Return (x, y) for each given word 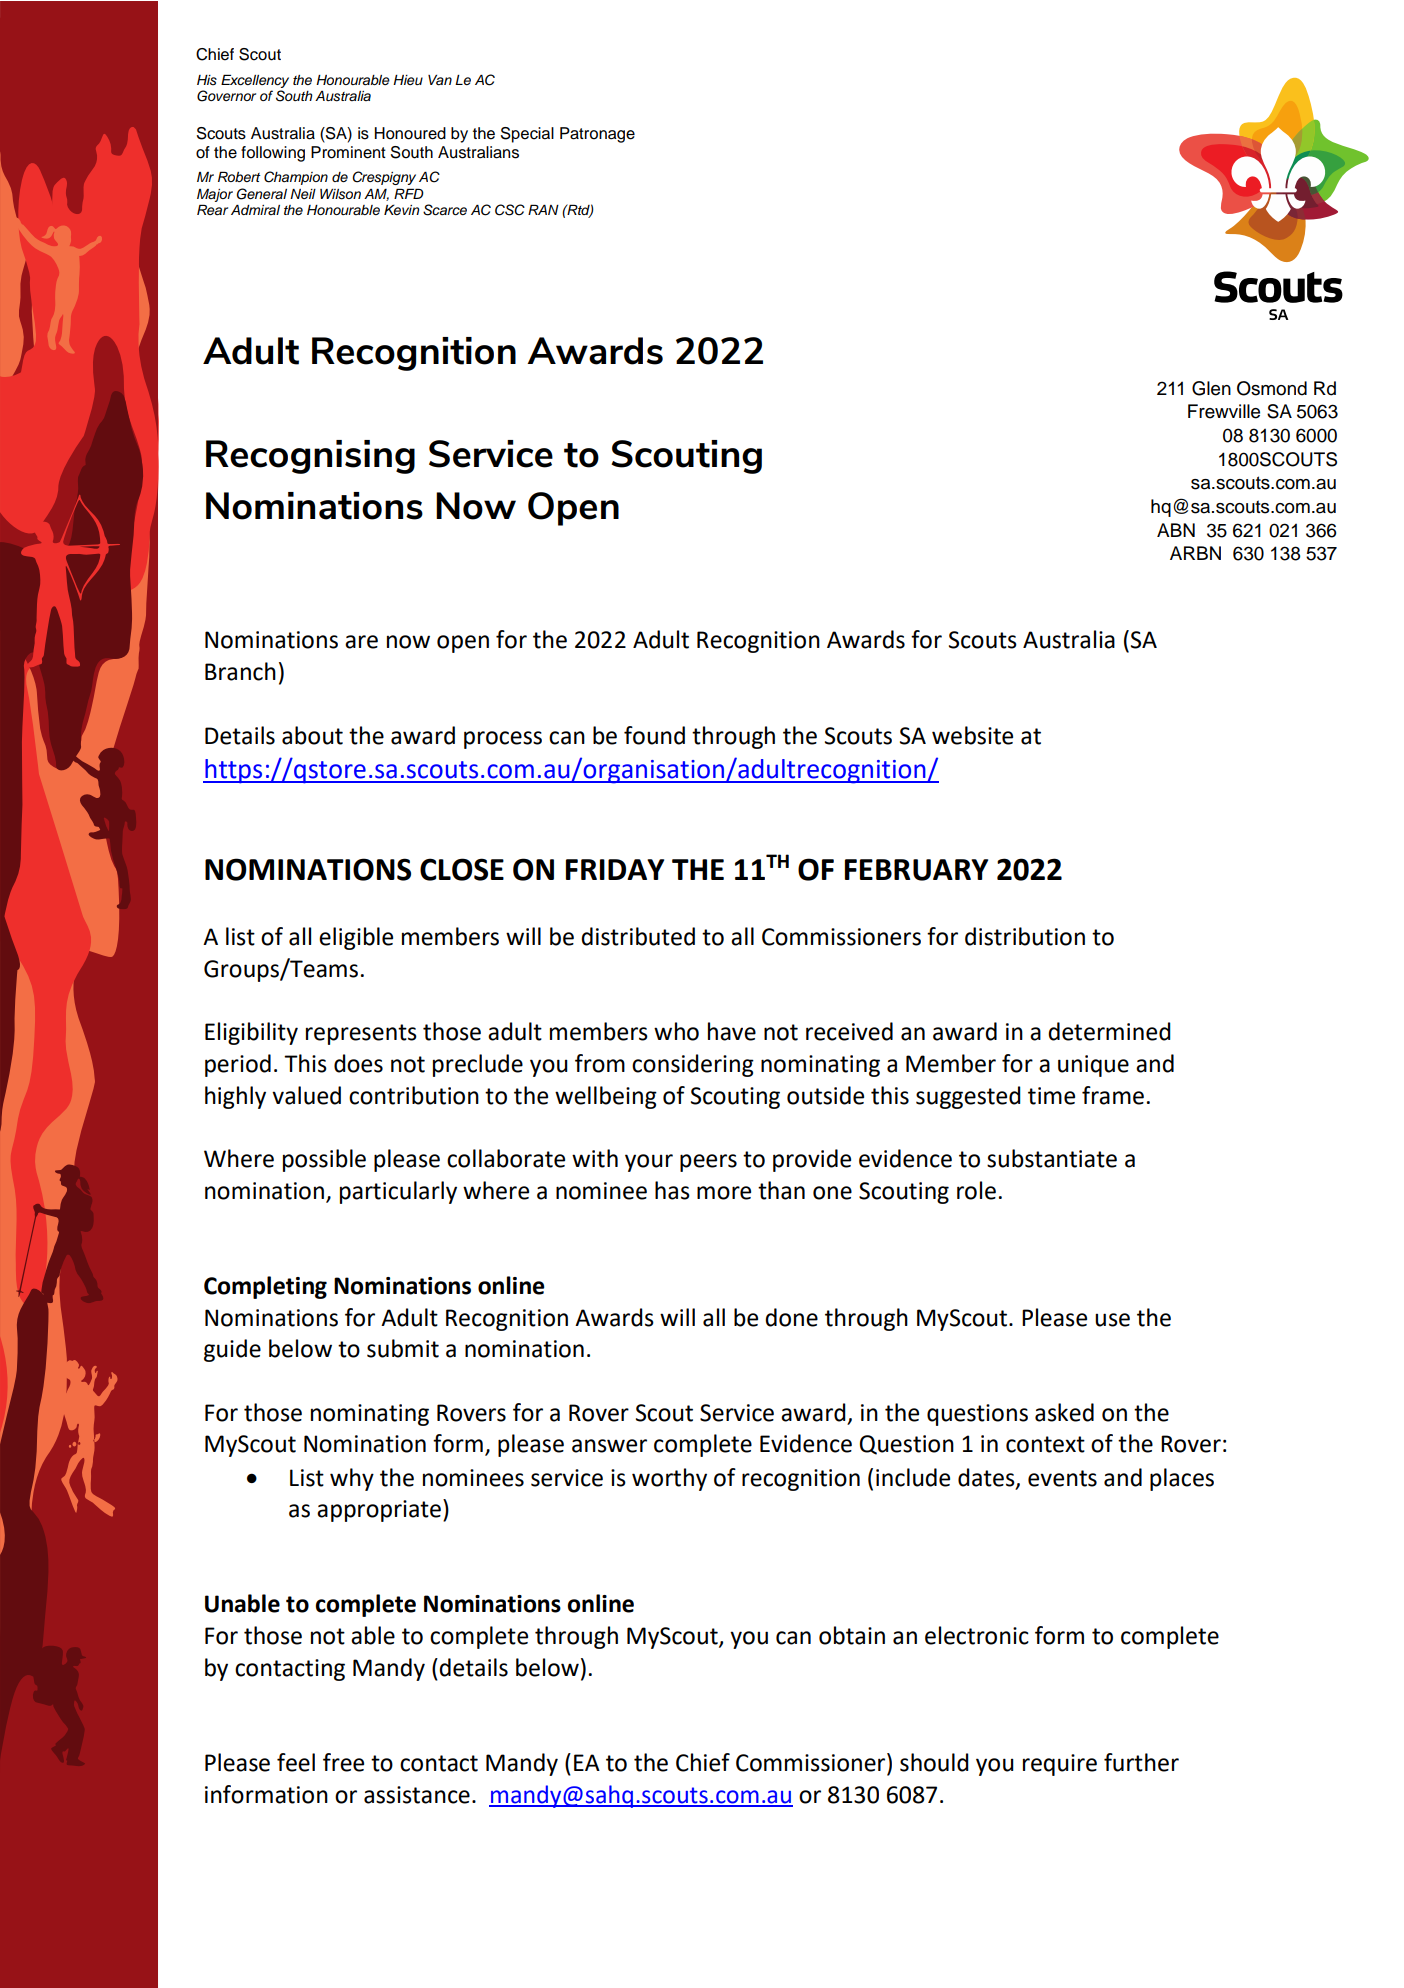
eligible (356, 938)
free (343, 1762)
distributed (638, 936)
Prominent (348, 152)
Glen (1211, 388)
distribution (1025, 936)
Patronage (597, 135)
